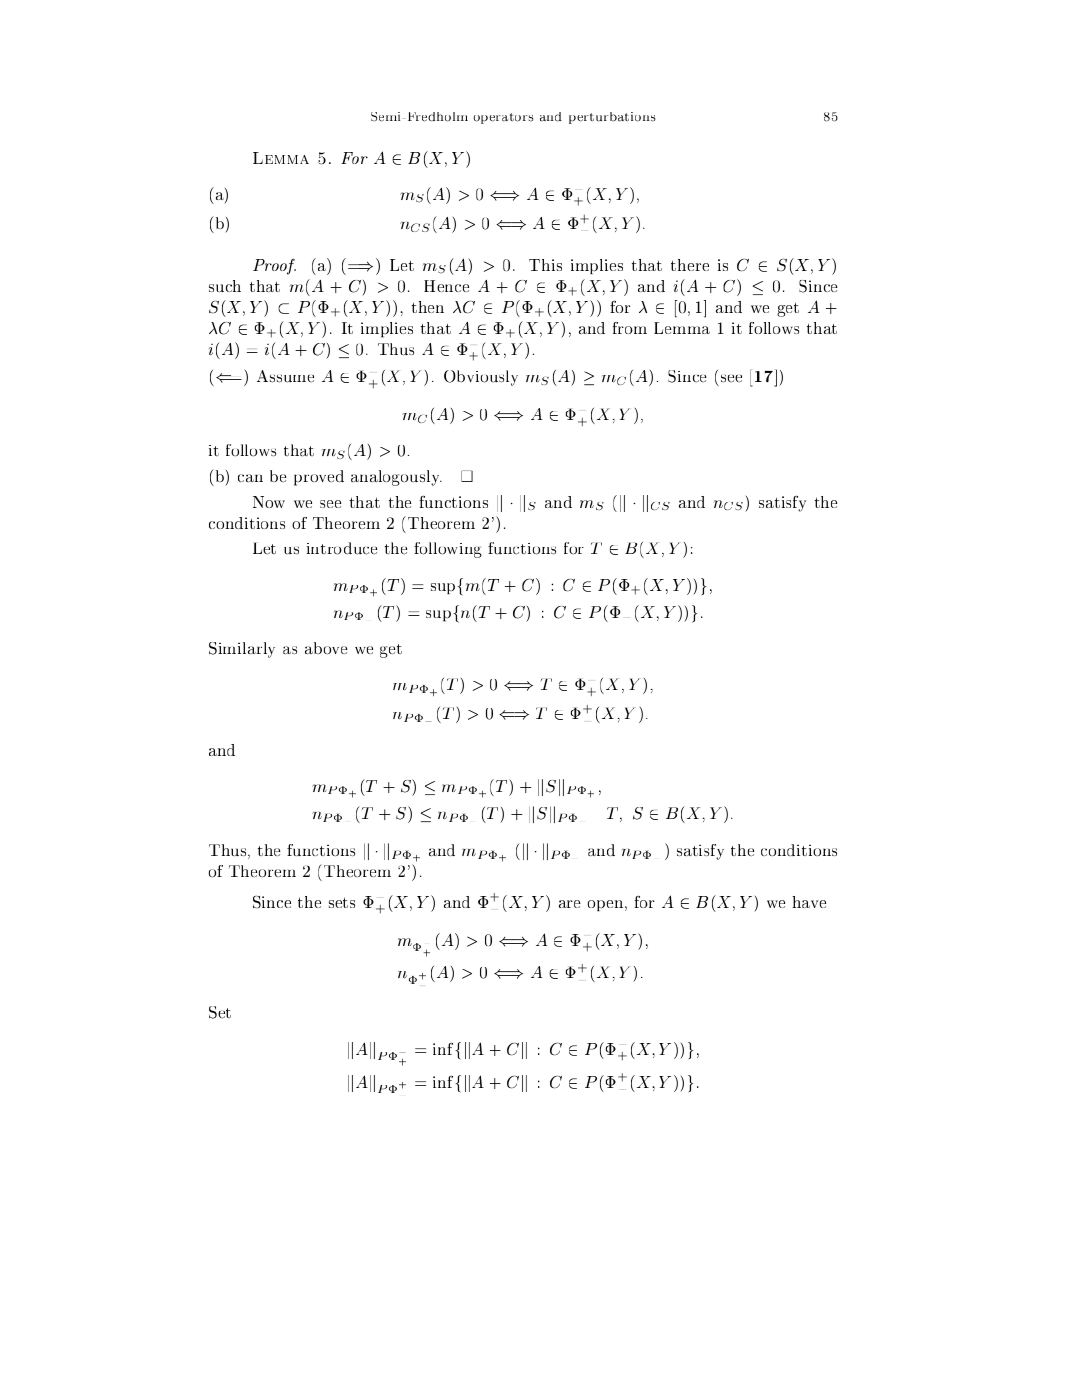 Image resolution: width=1077 pixels, height=1394 pixels. Describe the element at coordinates (448, 550) in the screenshot. I see `following` at that location.
